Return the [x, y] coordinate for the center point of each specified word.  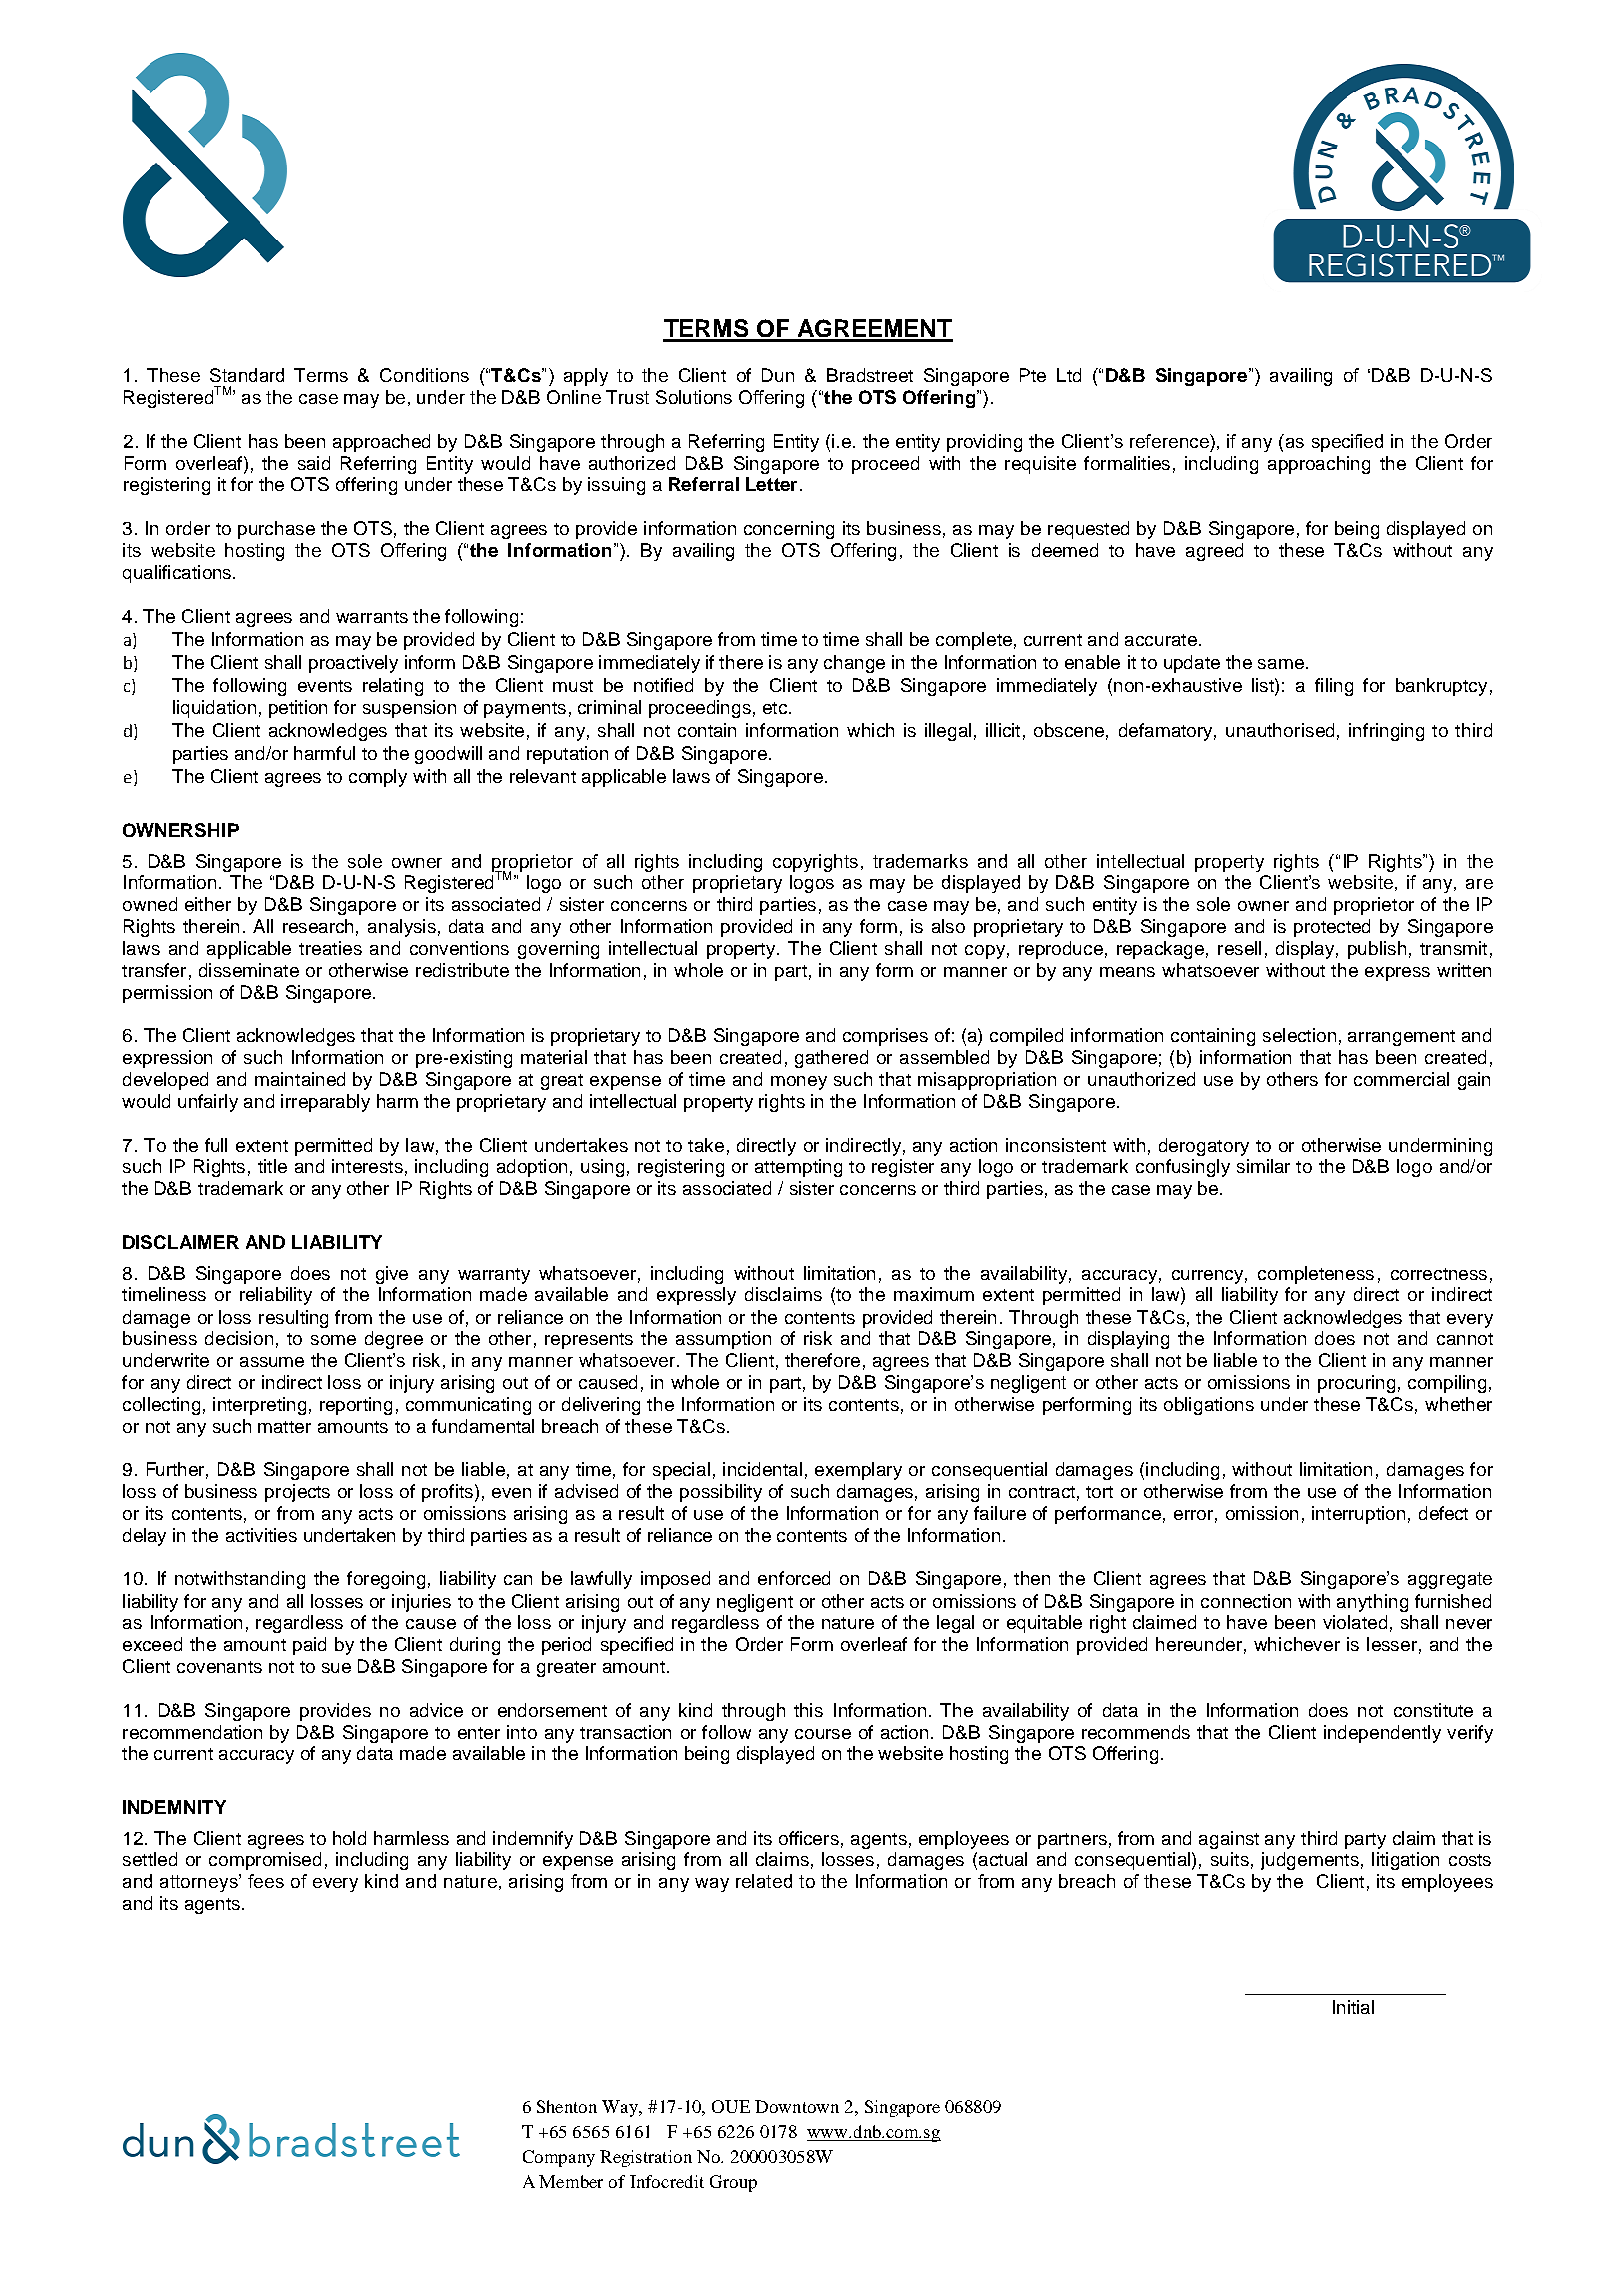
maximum [934, 1294]
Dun [778, 375]
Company [559, 2158]
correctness [1439, 1274]
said [314, 463]
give [392, 1275]
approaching [1319, 465]
